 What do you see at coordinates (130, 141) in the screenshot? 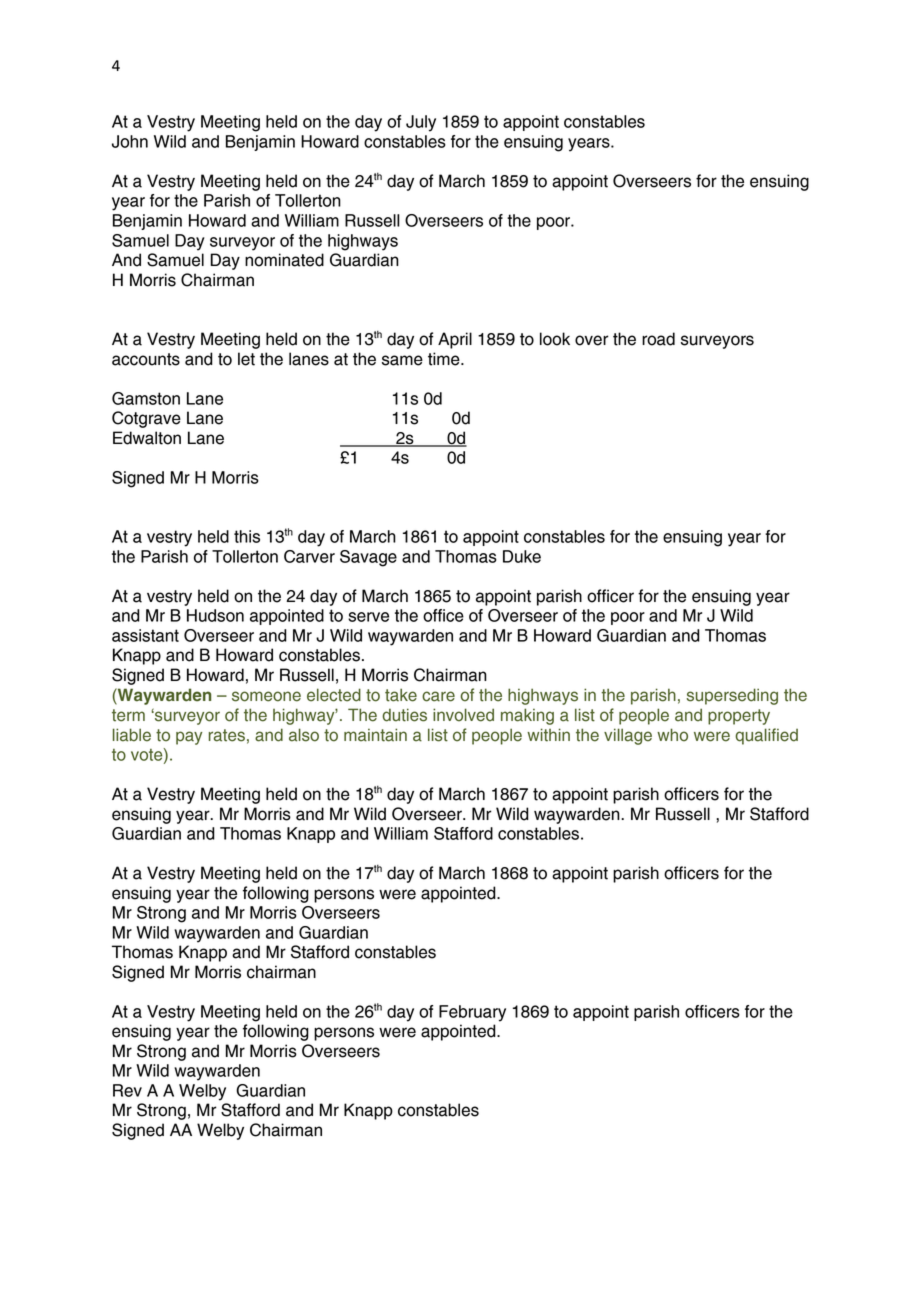
I see `John` at bounding box center [130, 141].
